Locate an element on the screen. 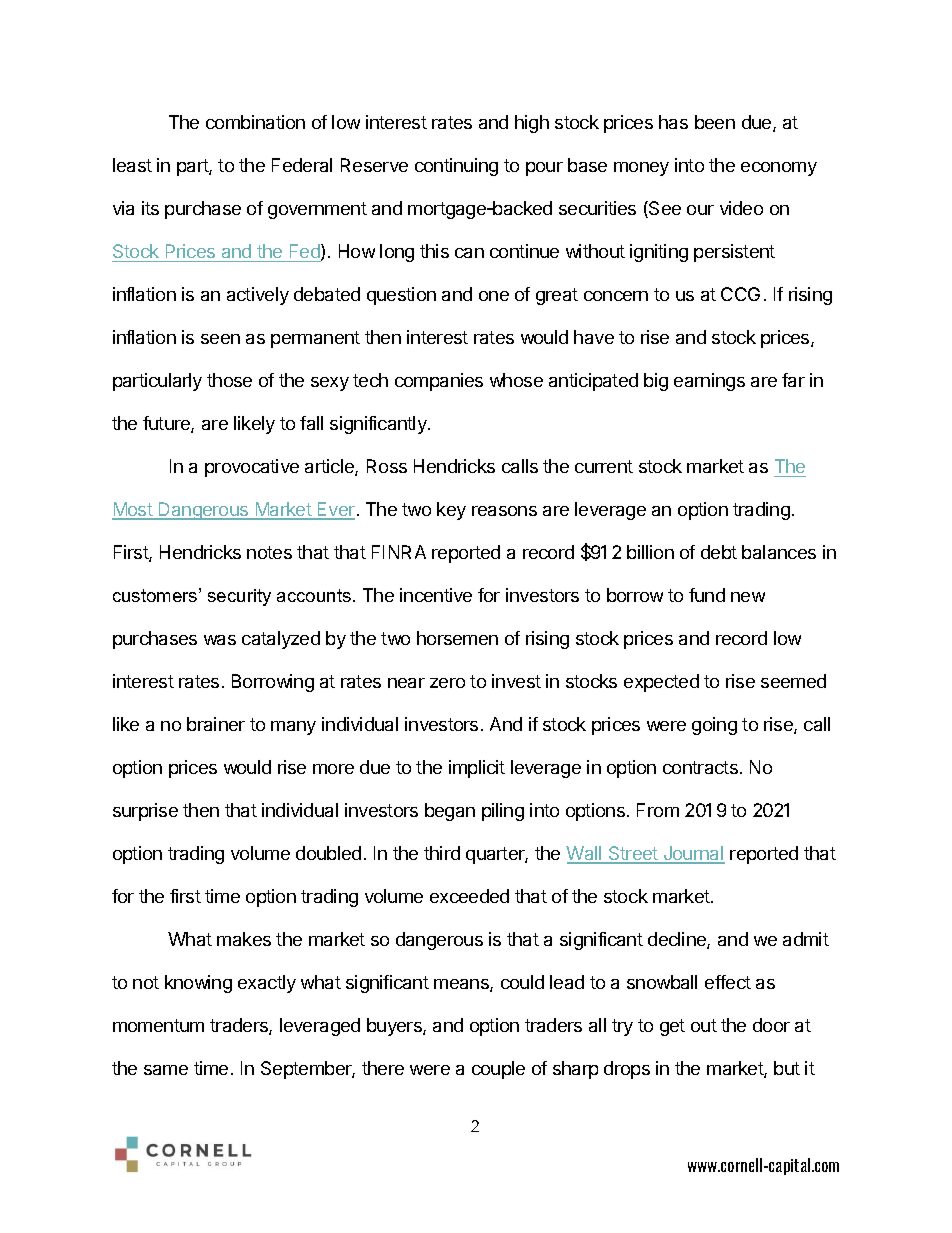  security is located at coordinates (239, 597).
